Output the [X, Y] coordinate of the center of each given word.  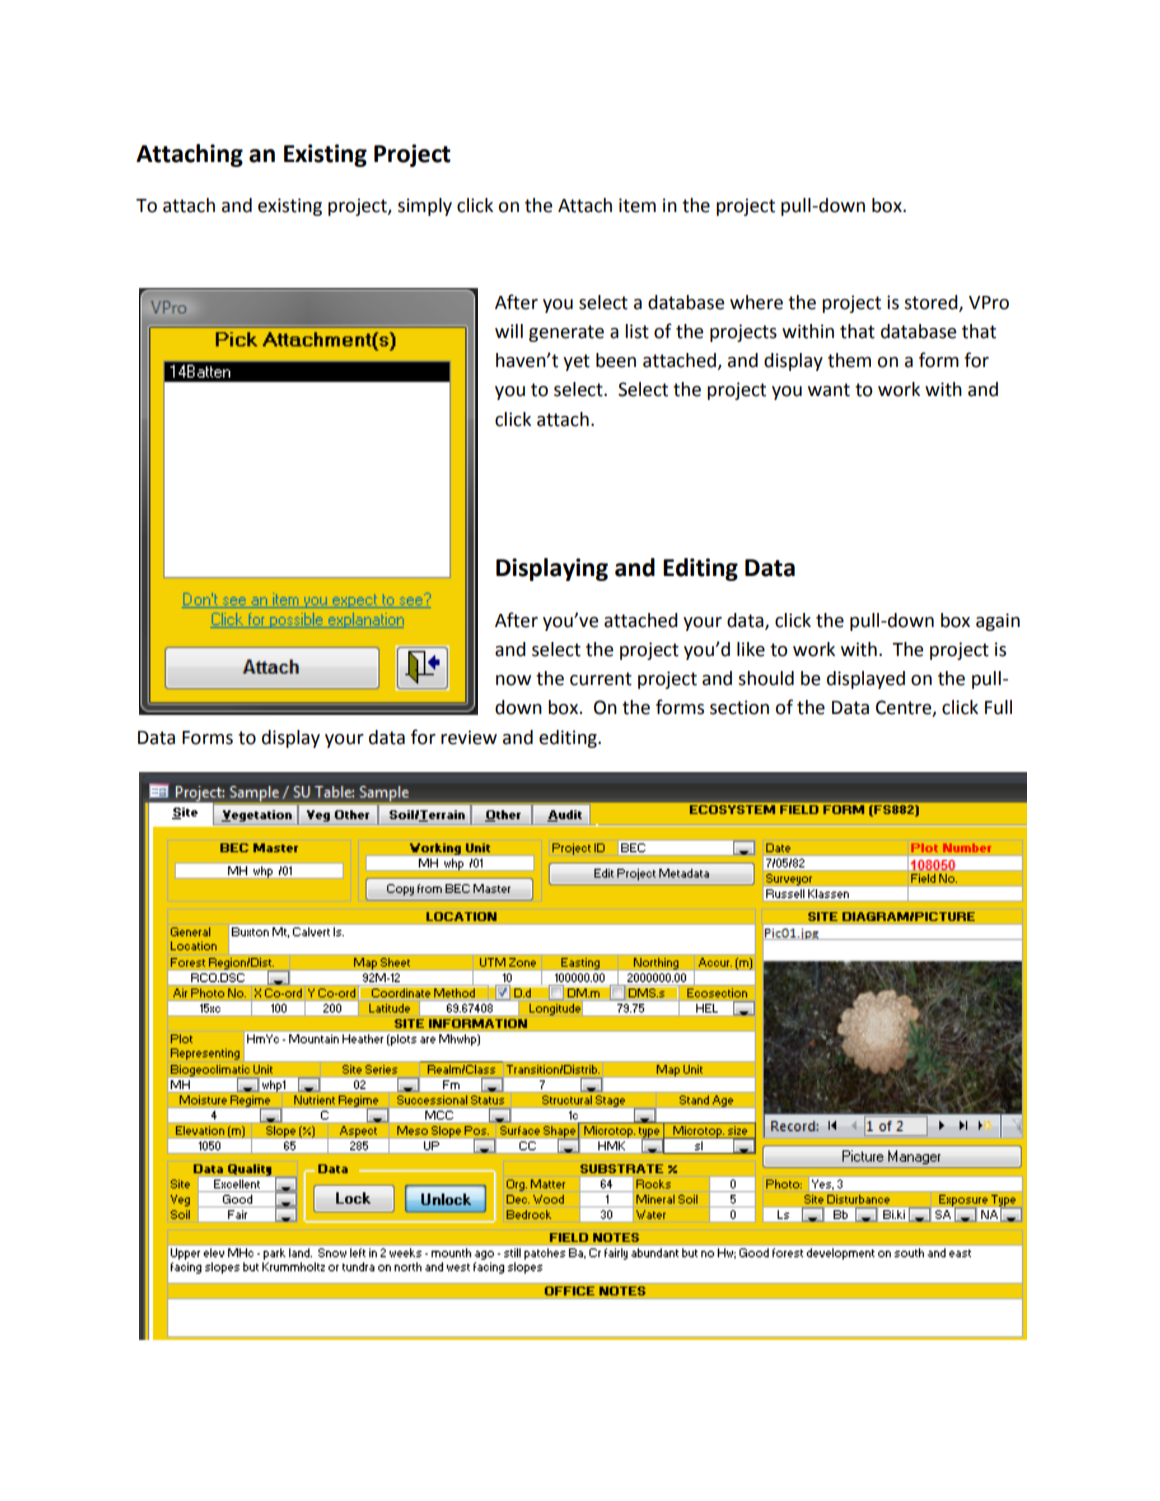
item [637, 205]
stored [932, 303]
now [513, 680]
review [469, 737]
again [998, 622]
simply [425, 207]
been [616, 360]
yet [576, 362]
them [849, 360]
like [751, 649]
